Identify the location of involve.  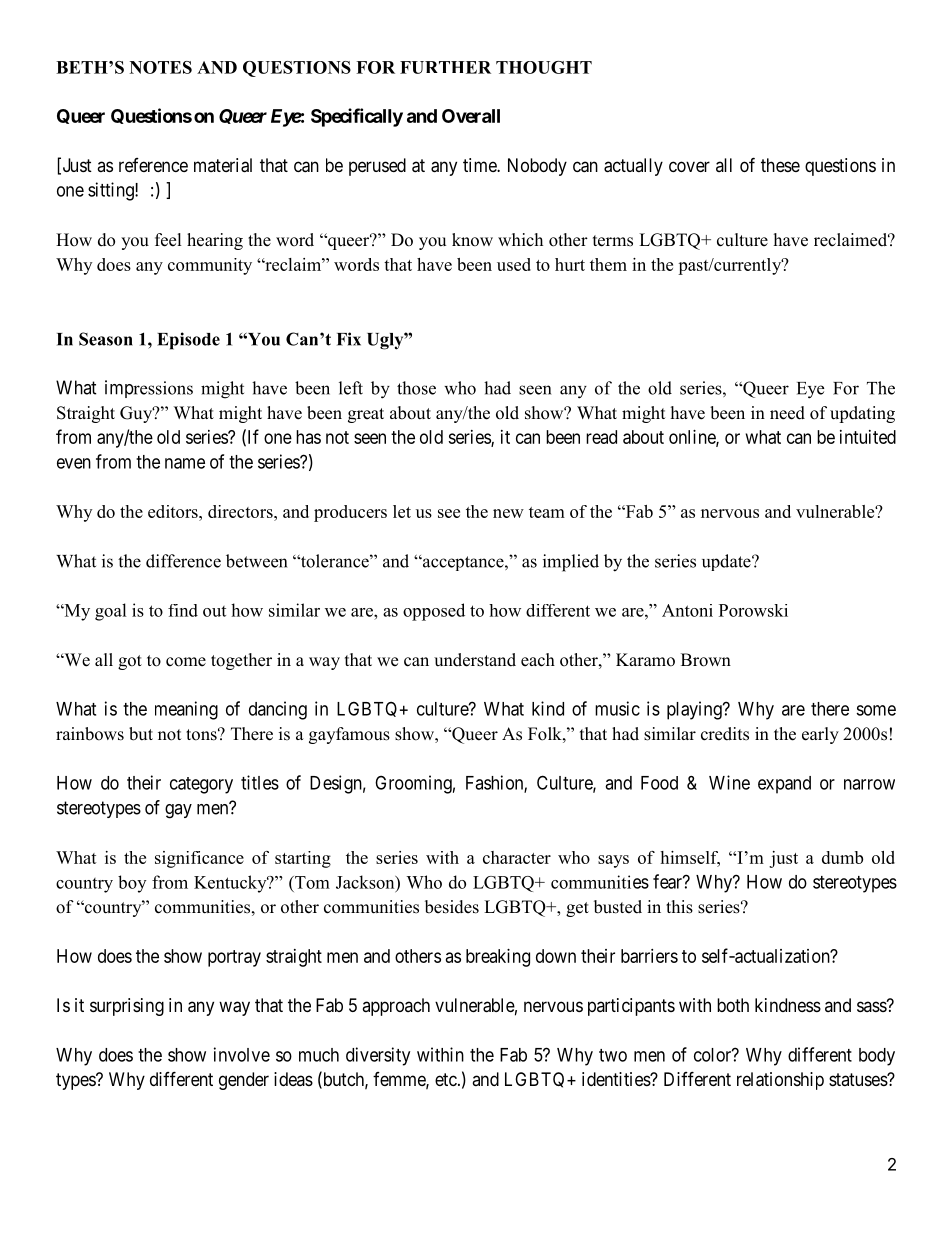
(242, 1054).
